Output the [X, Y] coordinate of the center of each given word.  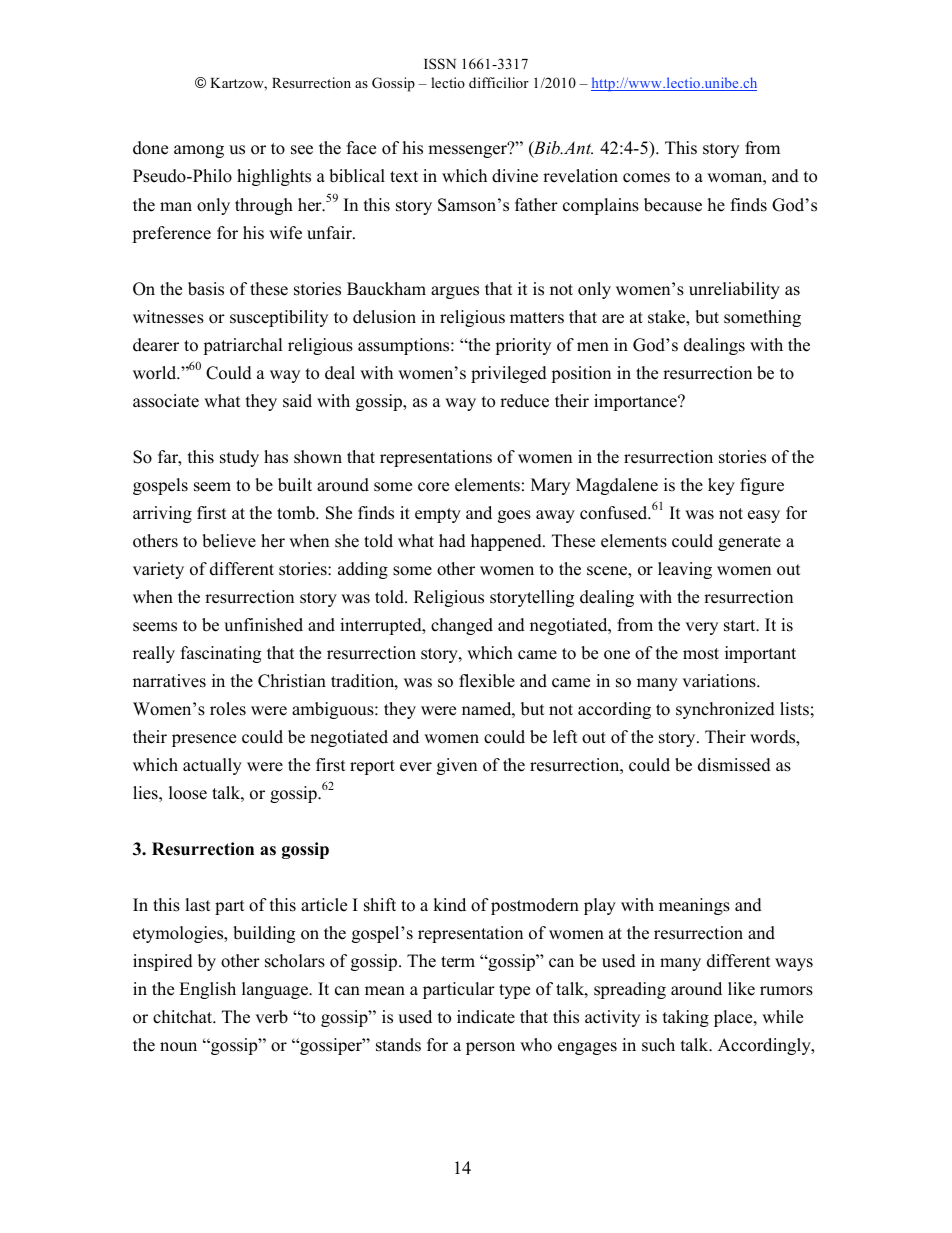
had [452, 541]
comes [646, 178]
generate [749, 543]
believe [229, 541]
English [207, 990]
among [199, 151]
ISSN [440, 64]
